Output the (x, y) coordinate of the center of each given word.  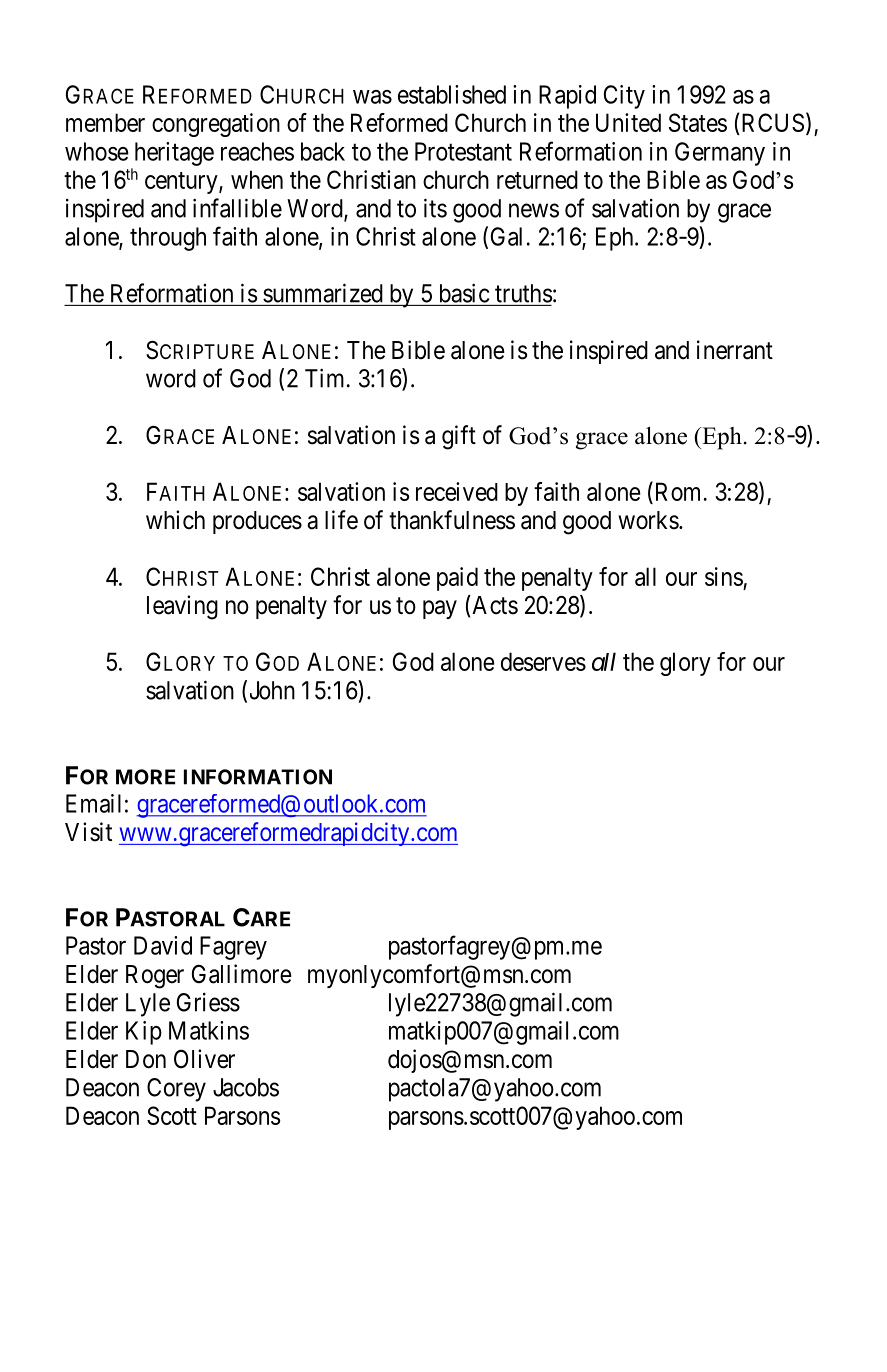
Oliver (204, 1059)
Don (146, 1059)
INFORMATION (258, 777)
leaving (182, 607)
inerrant (735, 350)
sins (724, 576)
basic (464, 293)
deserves (543, 661)
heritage (174, 154)
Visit (88, 832)
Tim (324, 378)
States (698, 122)
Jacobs (246, 1087)
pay (440, 609)
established (452, 94)
